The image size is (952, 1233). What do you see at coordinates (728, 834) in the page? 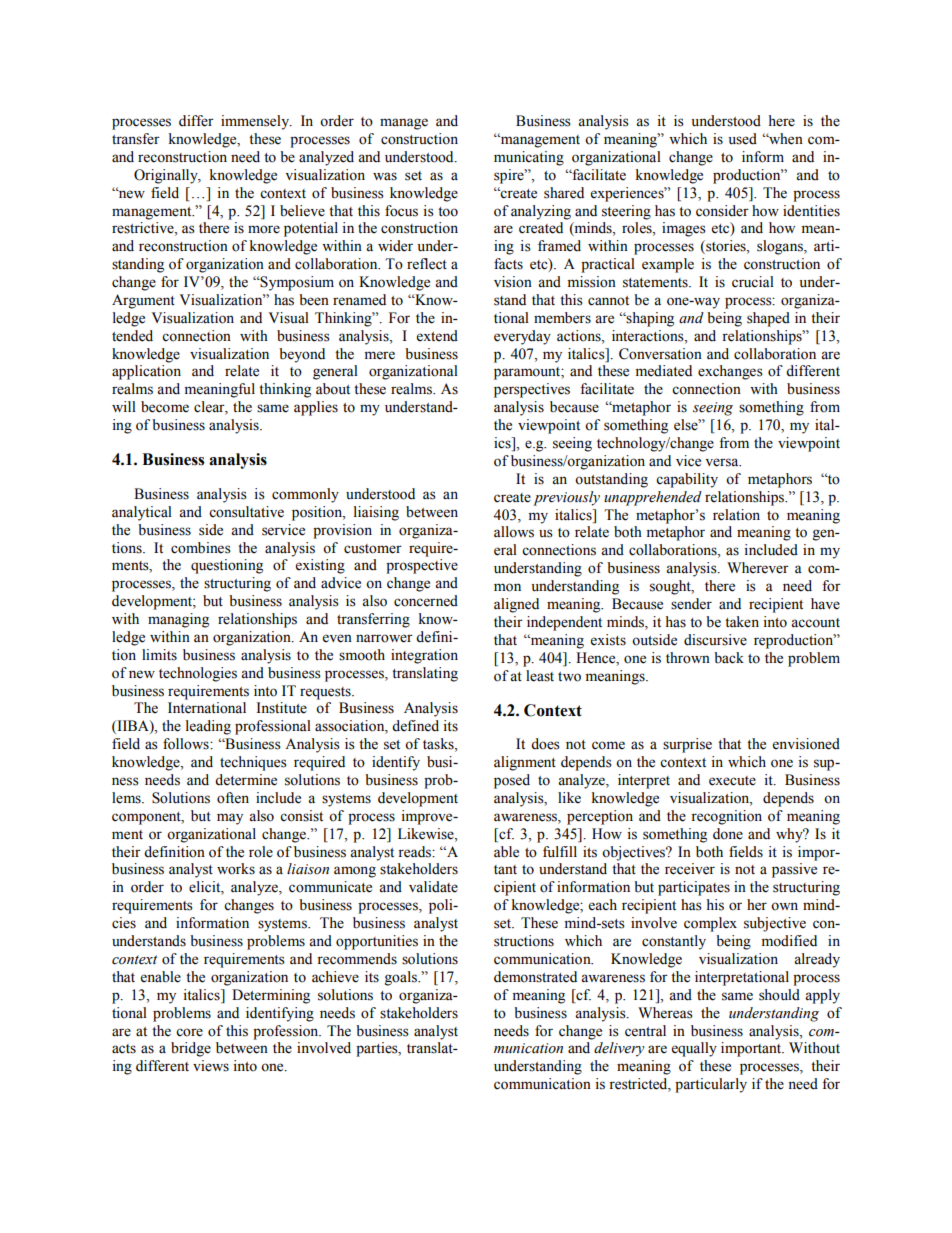
I see `done` at bounding box center [728, 834].
